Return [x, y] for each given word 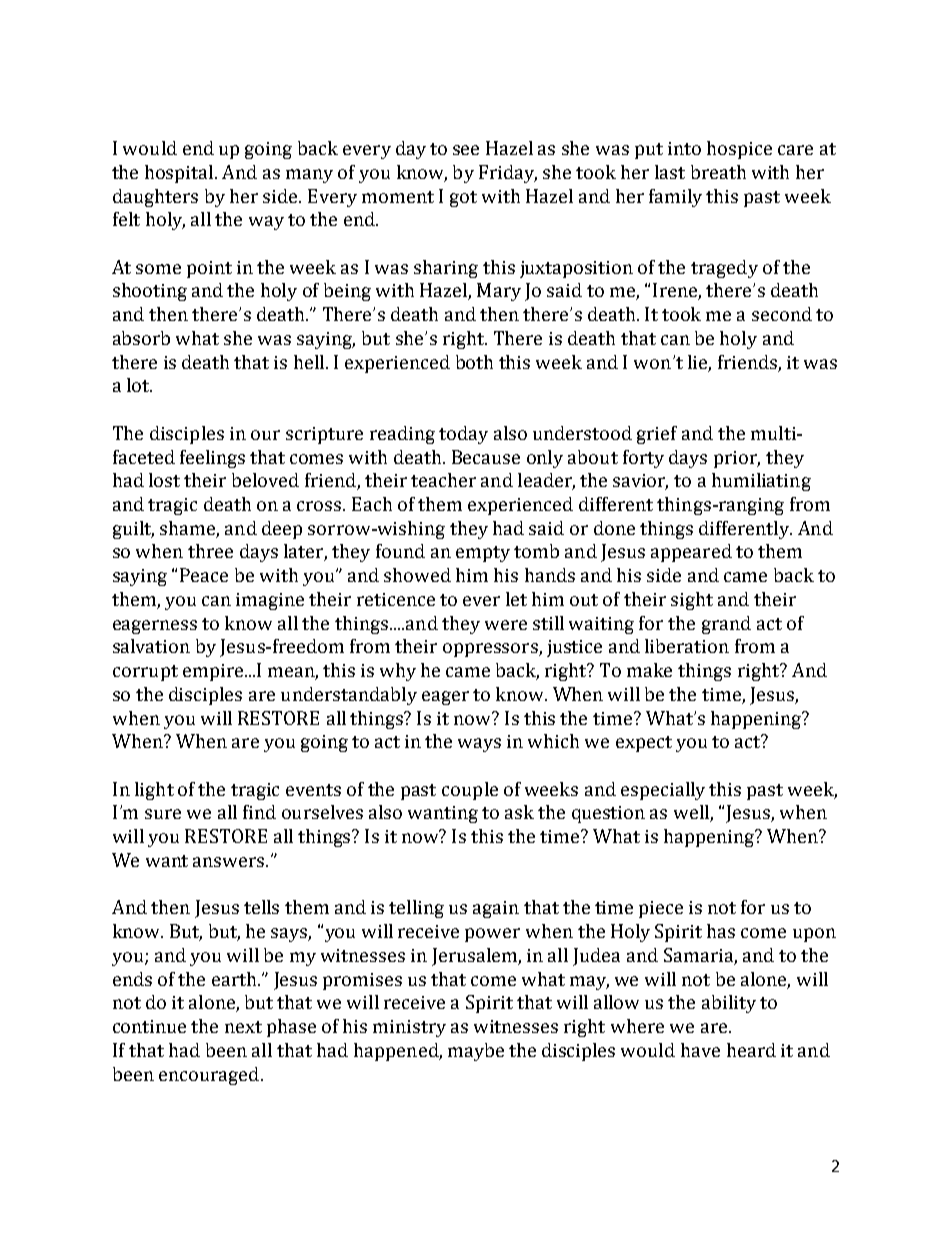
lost [164, 480]
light [154, 791]
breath [718, 172]
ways [479, 745]
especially [663, 791]
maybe [476, 1052]
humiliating [761, 482]
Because [486, 457]
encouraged [209, 1076]
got [463, 199]
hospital [180, 174]
